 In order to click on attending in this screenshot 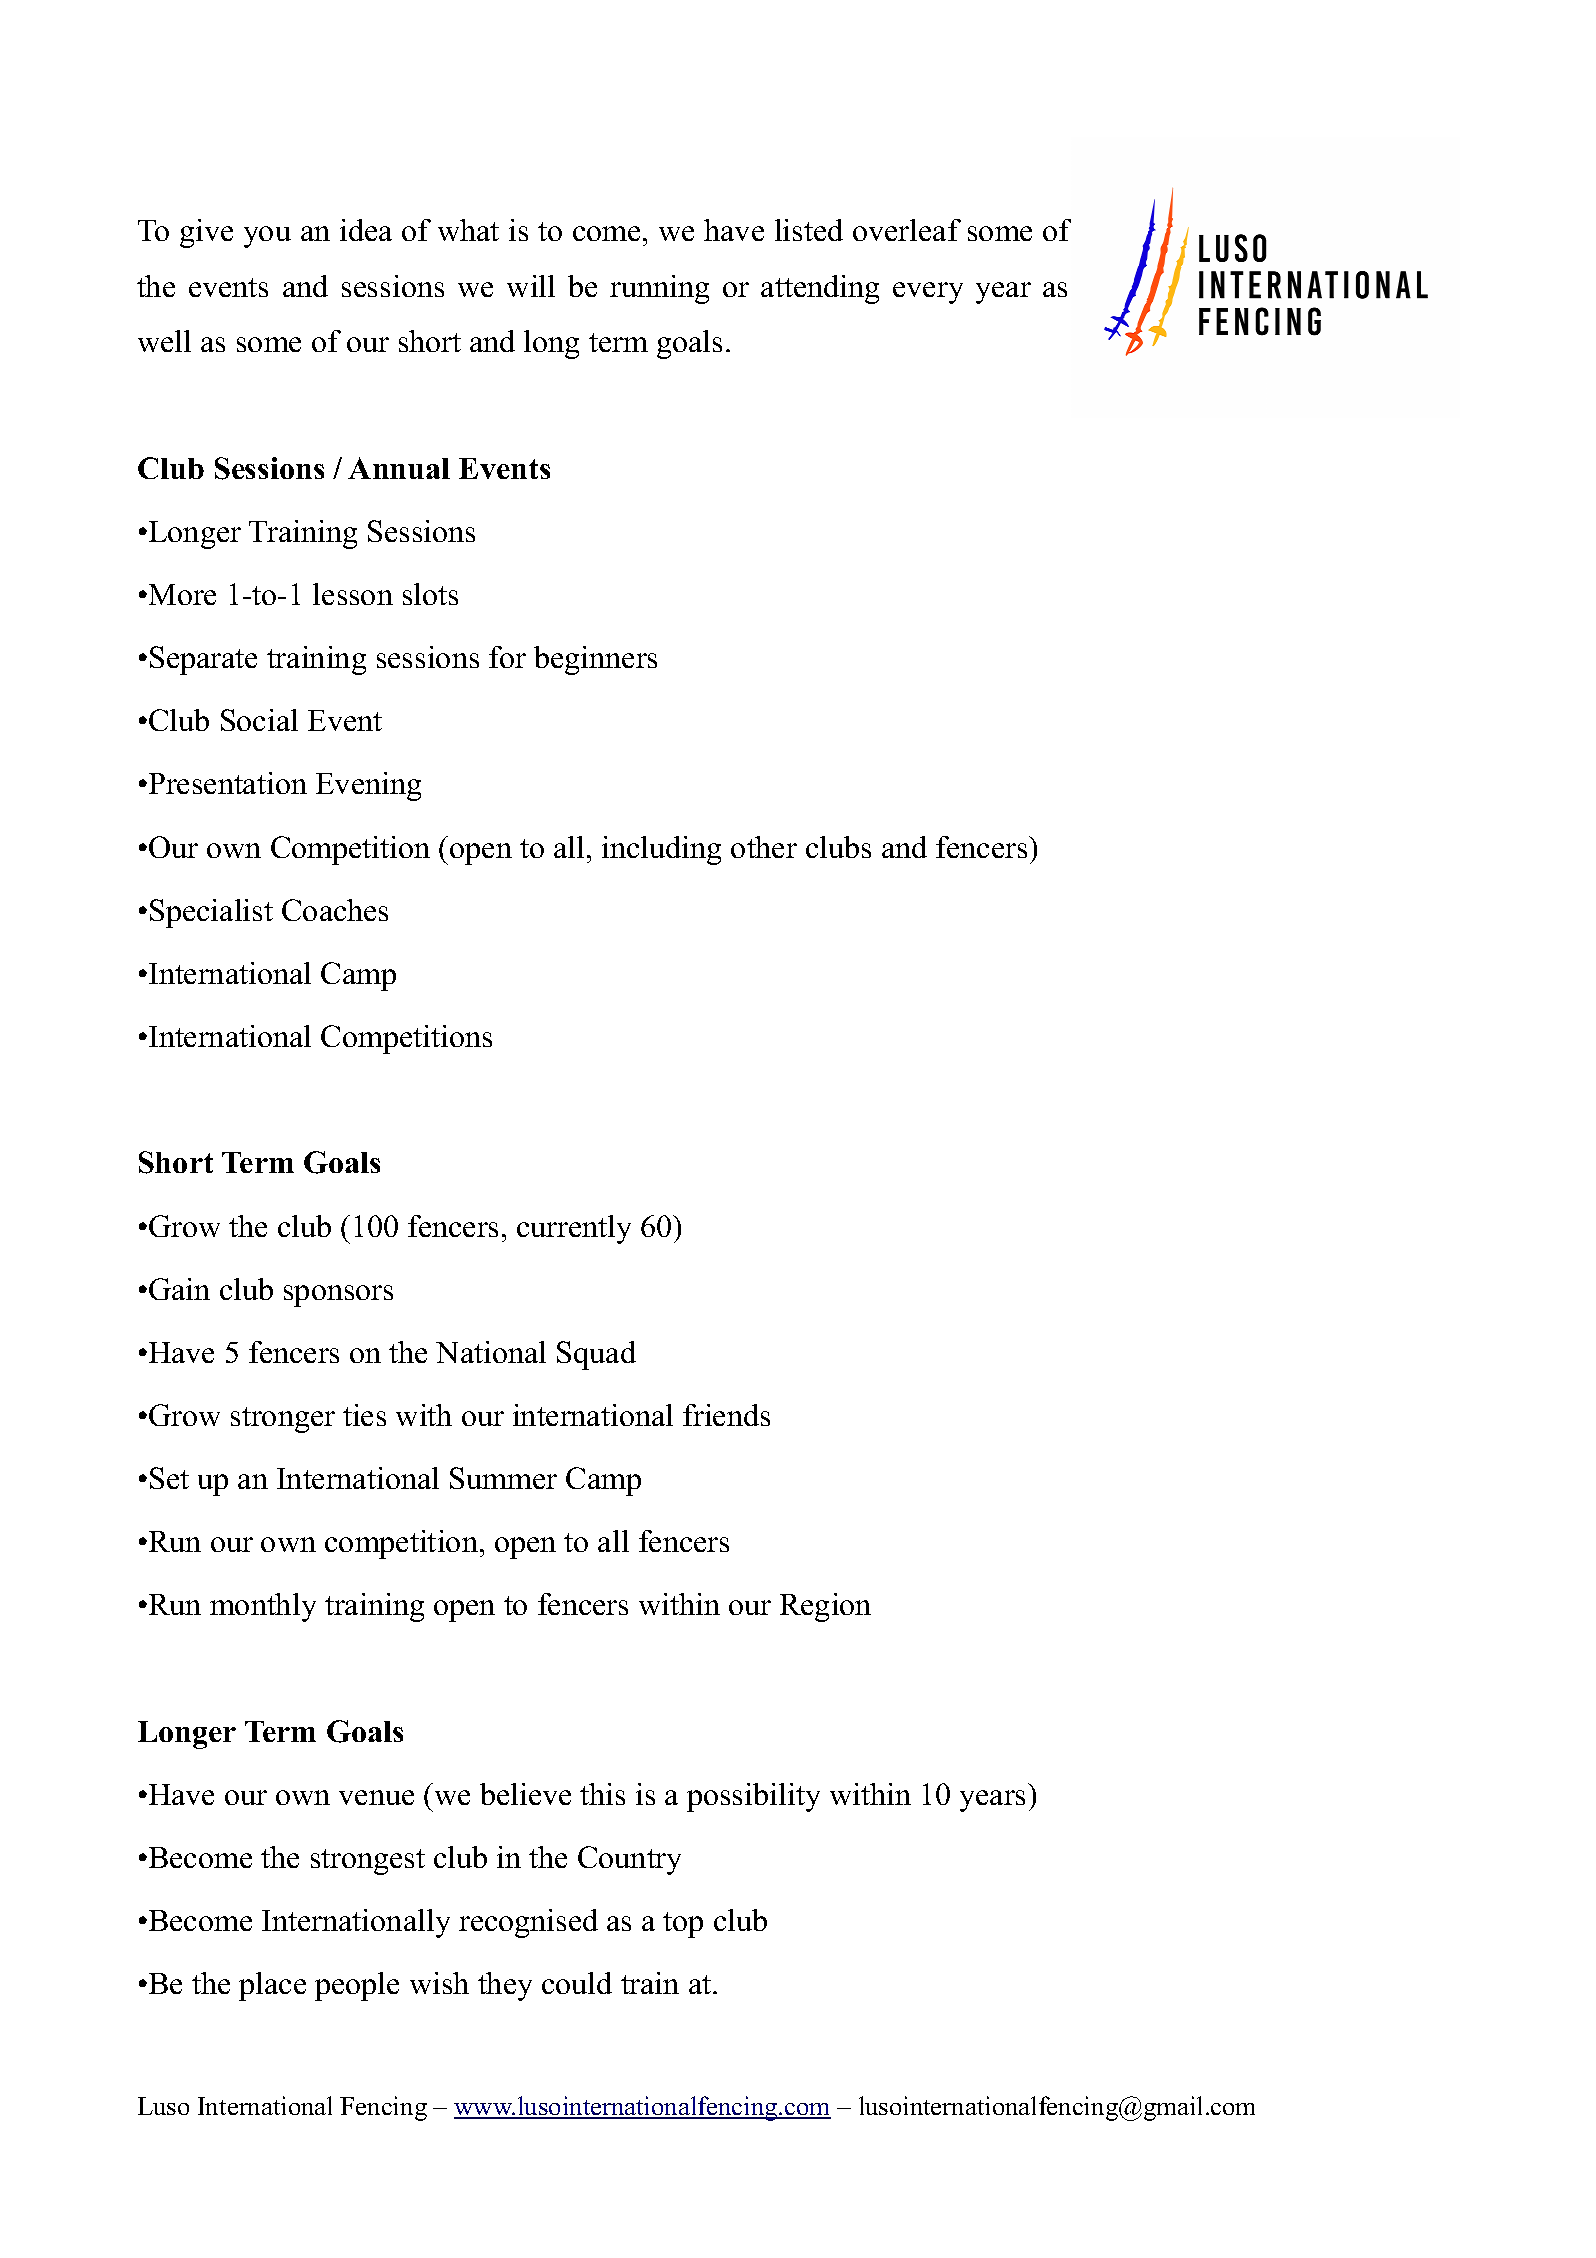, I will do `click(820, 289)`.
